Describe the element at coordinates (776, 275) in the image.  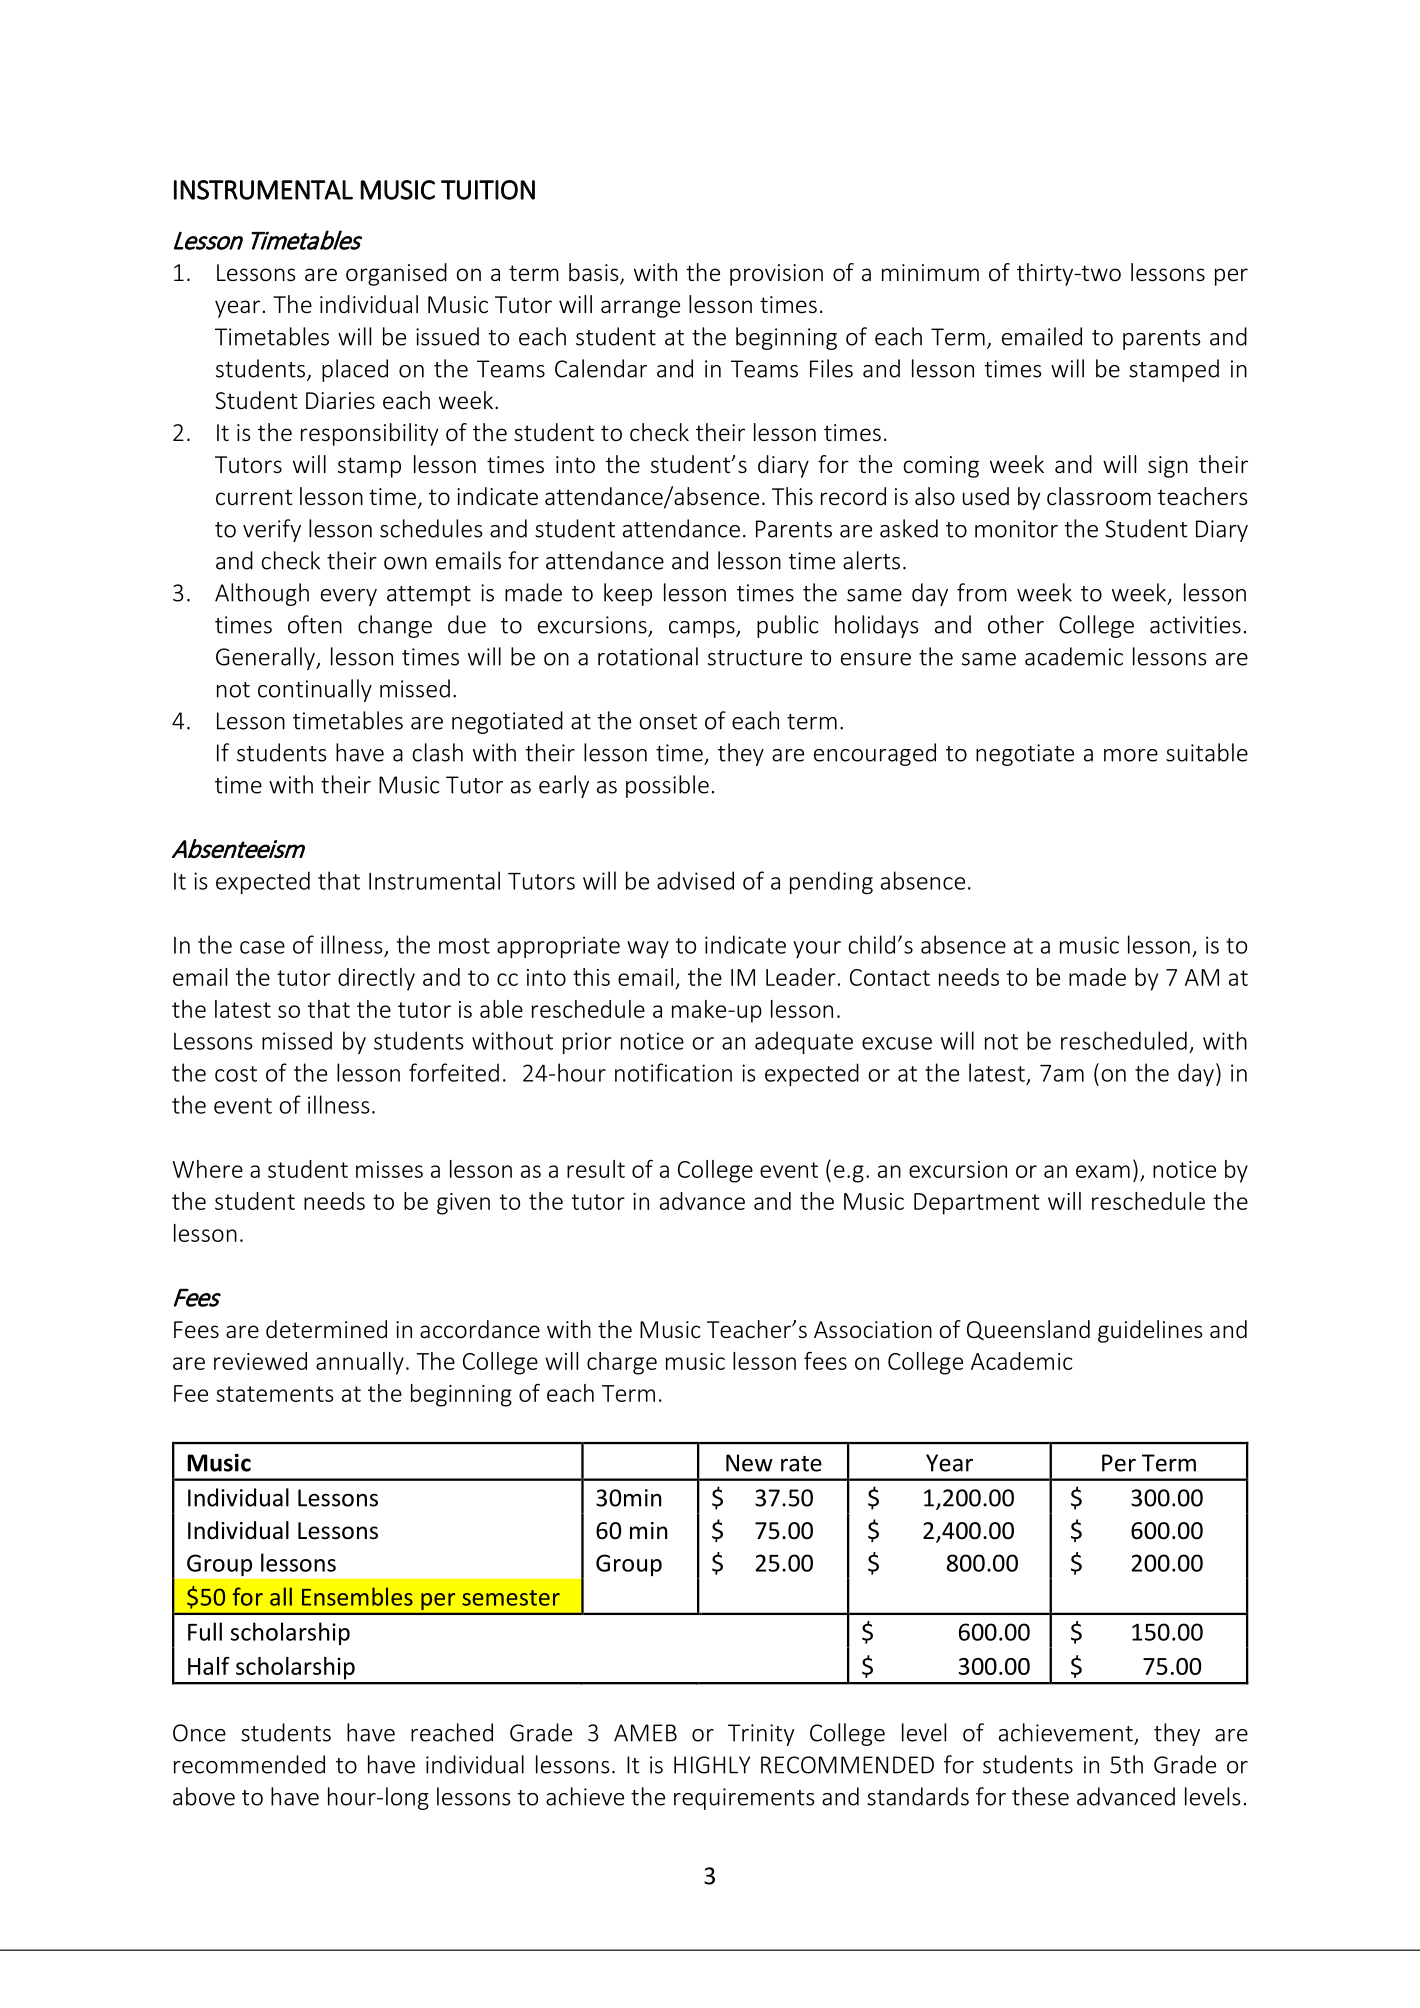
I see `provision` at that location.
